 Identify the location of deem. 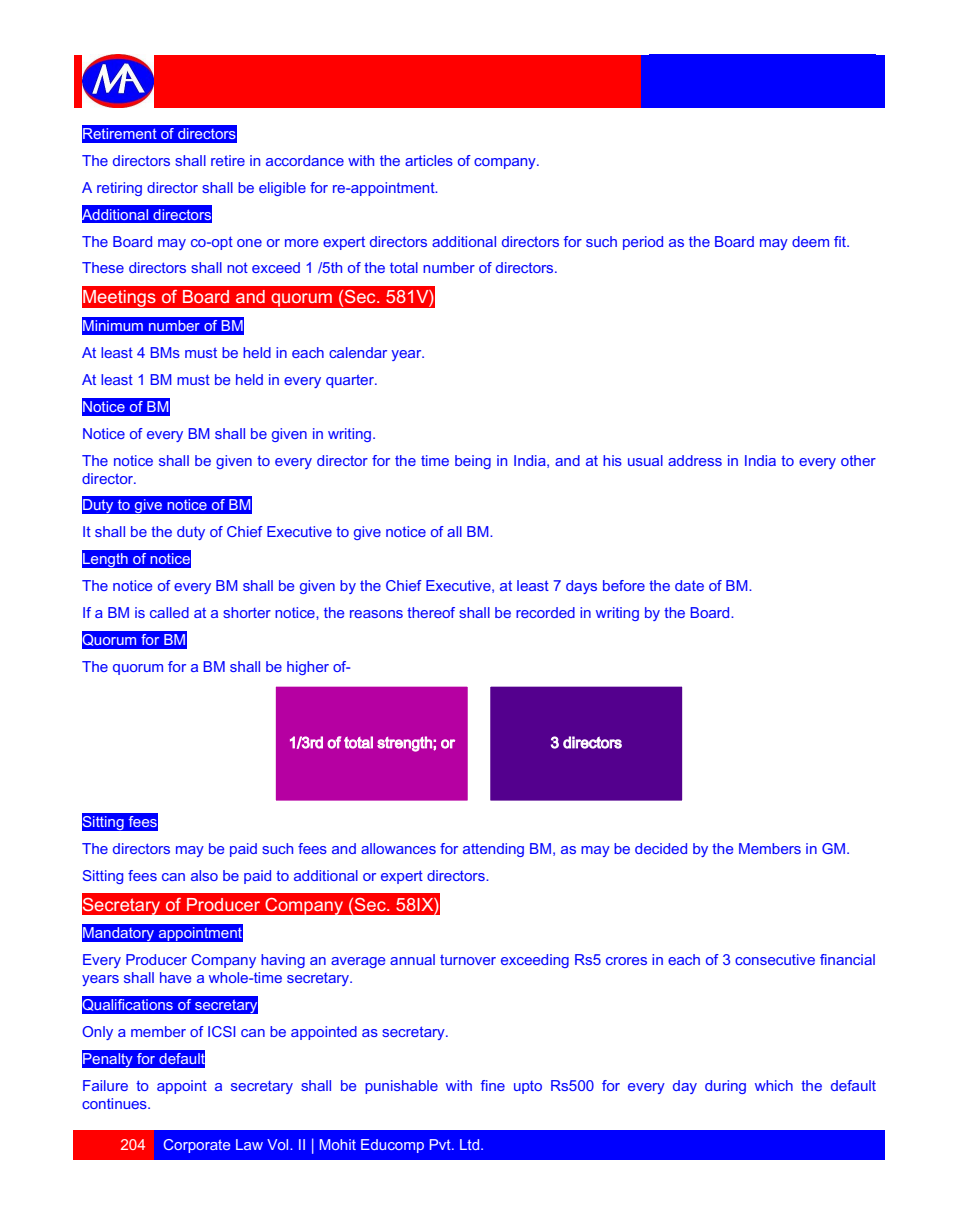
(810, 241).
